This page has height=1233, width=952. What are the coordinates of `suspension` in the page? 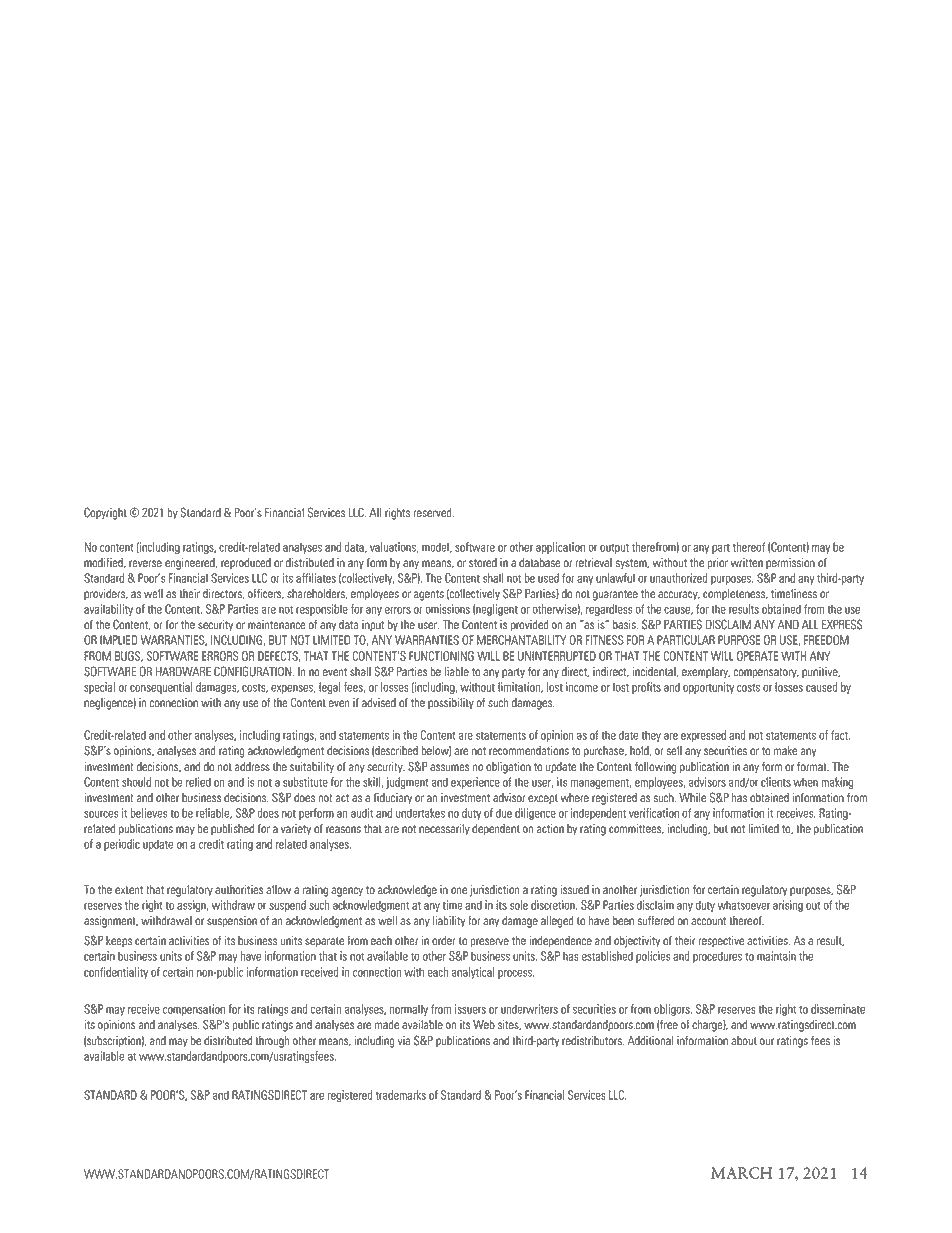 It's located at (232, 922).
